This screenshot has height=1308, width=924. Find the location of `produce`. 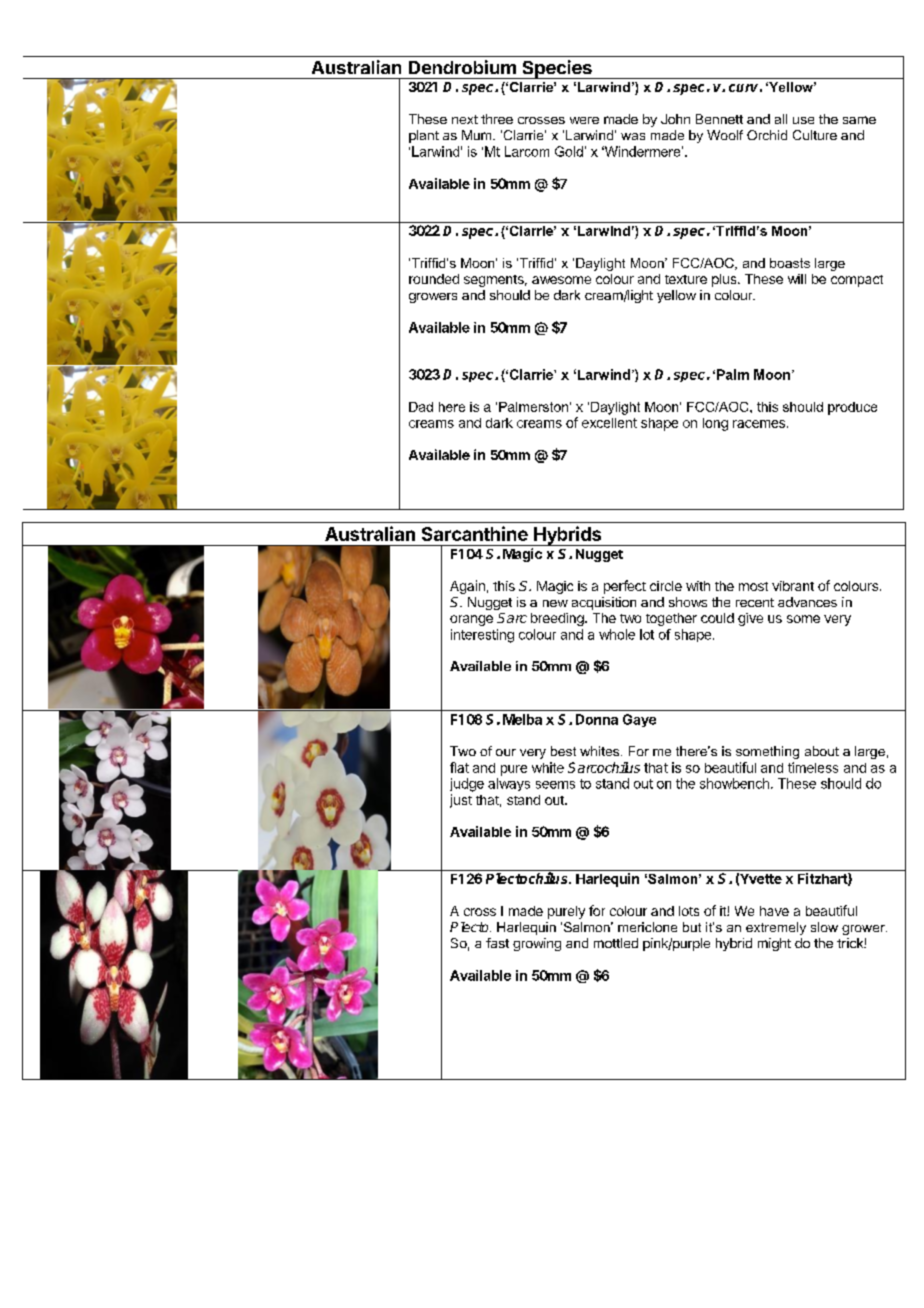

produce is located at coordinates (852, 408).
